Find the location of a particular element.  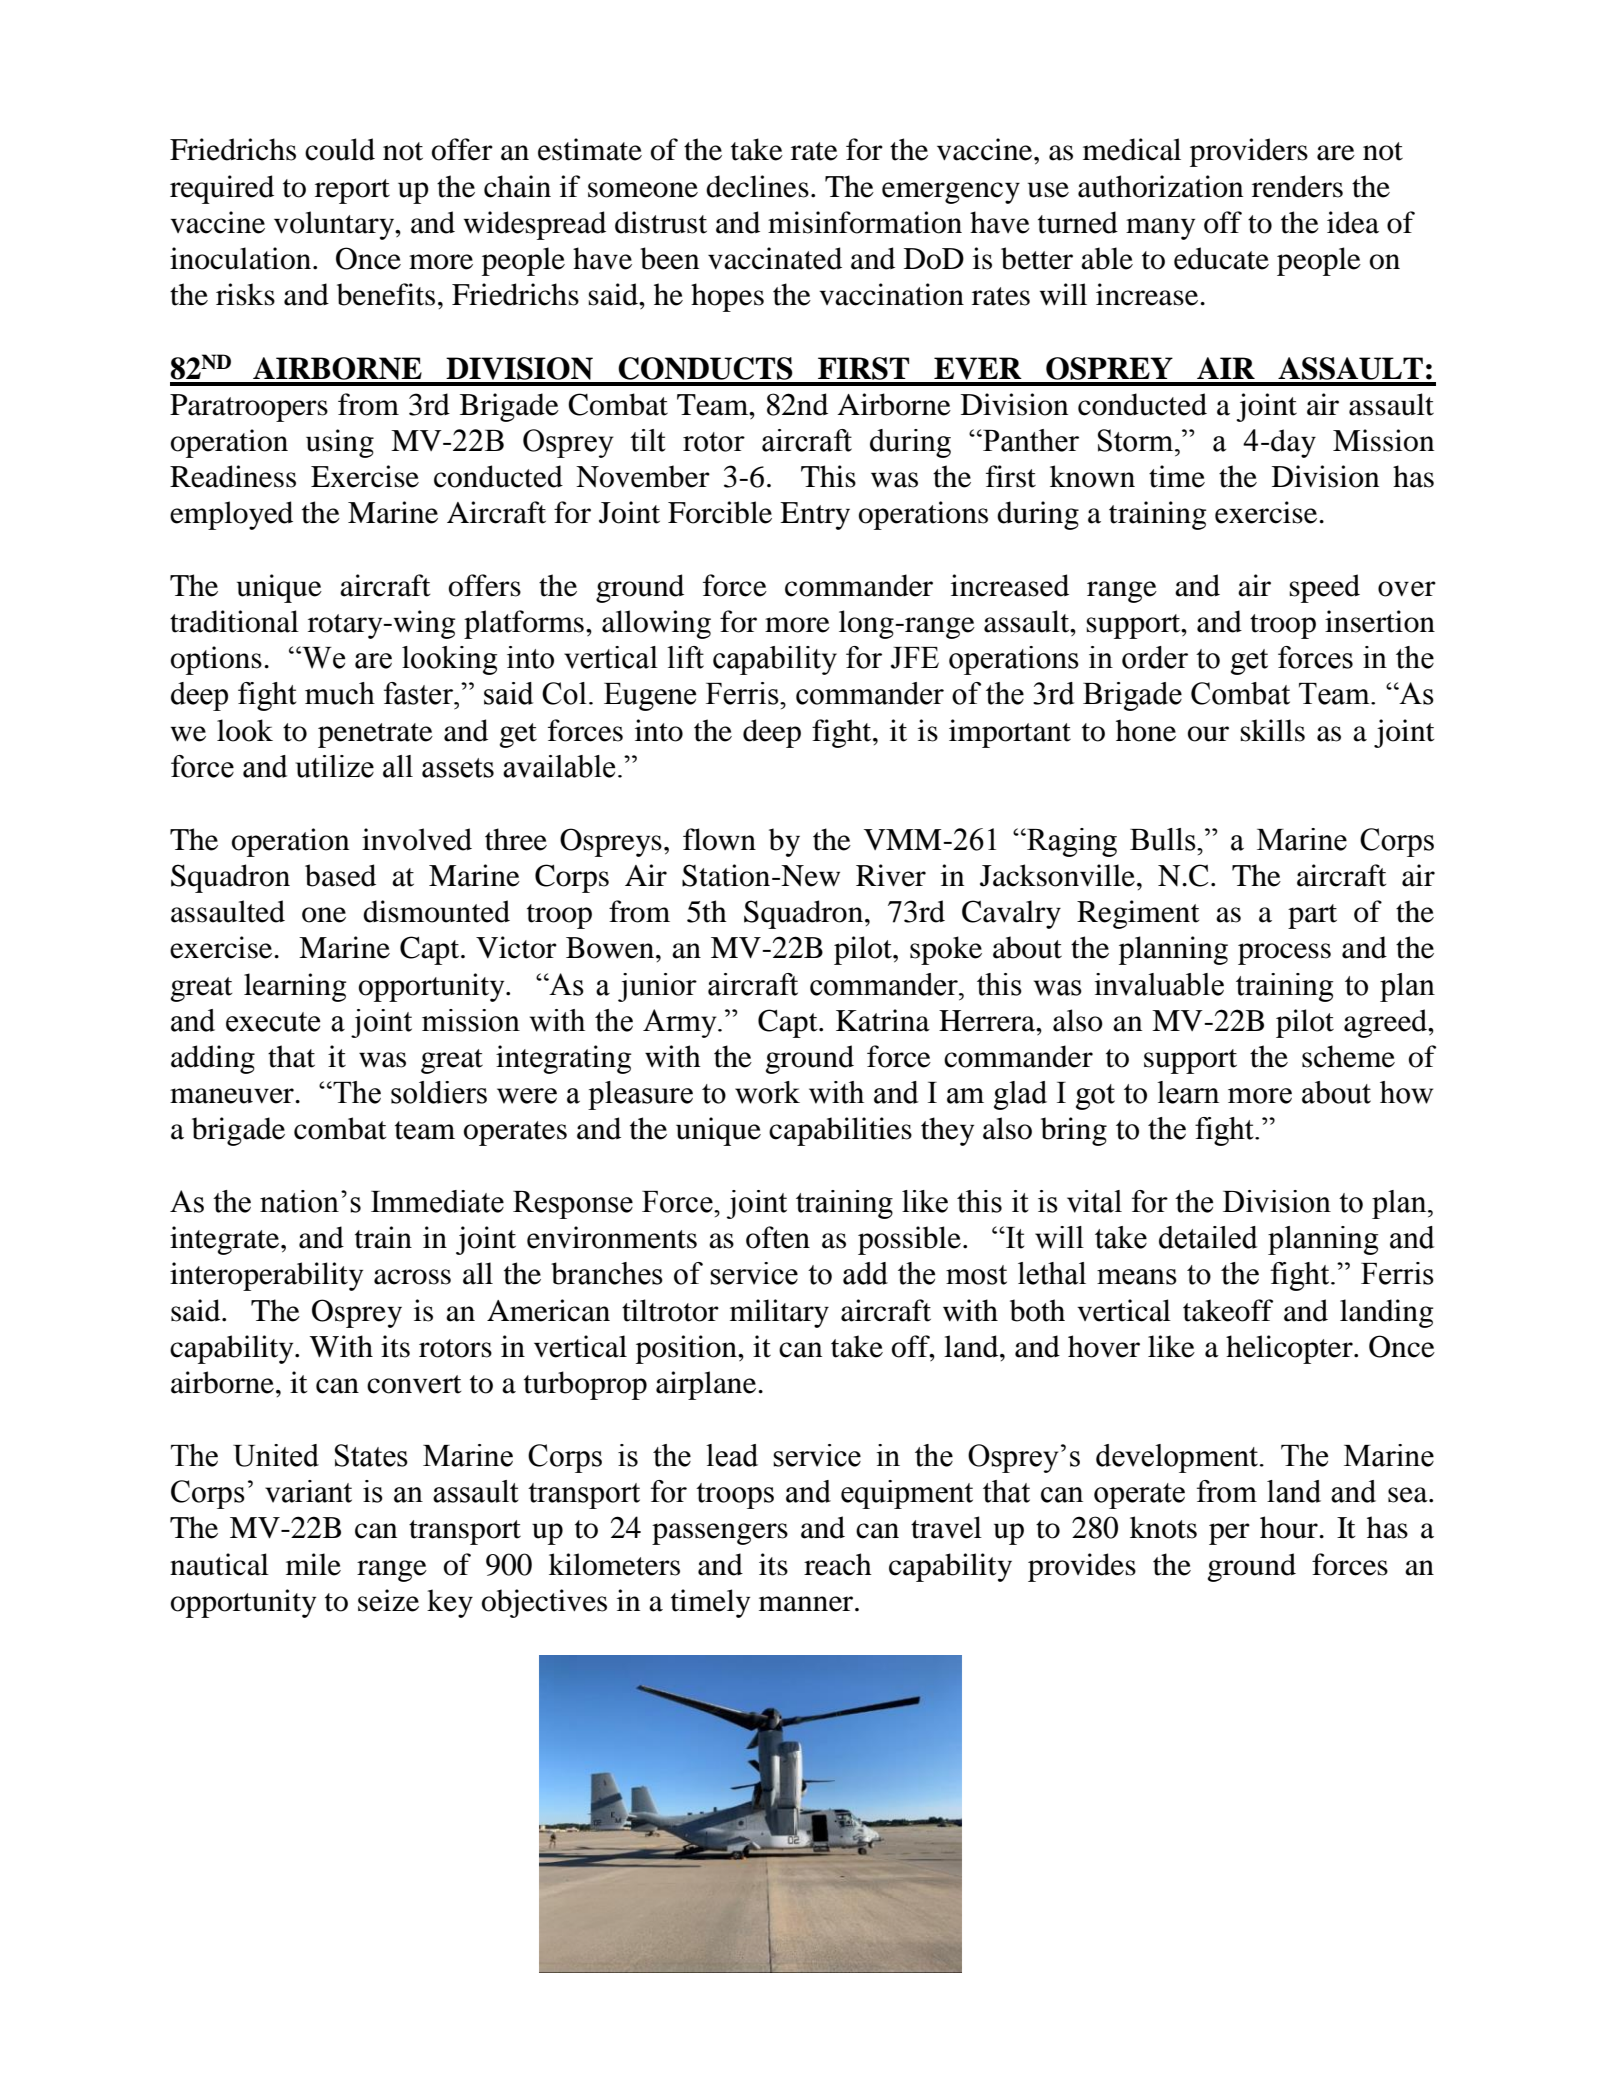

soldiers is located at coordinates (439, 1092).
